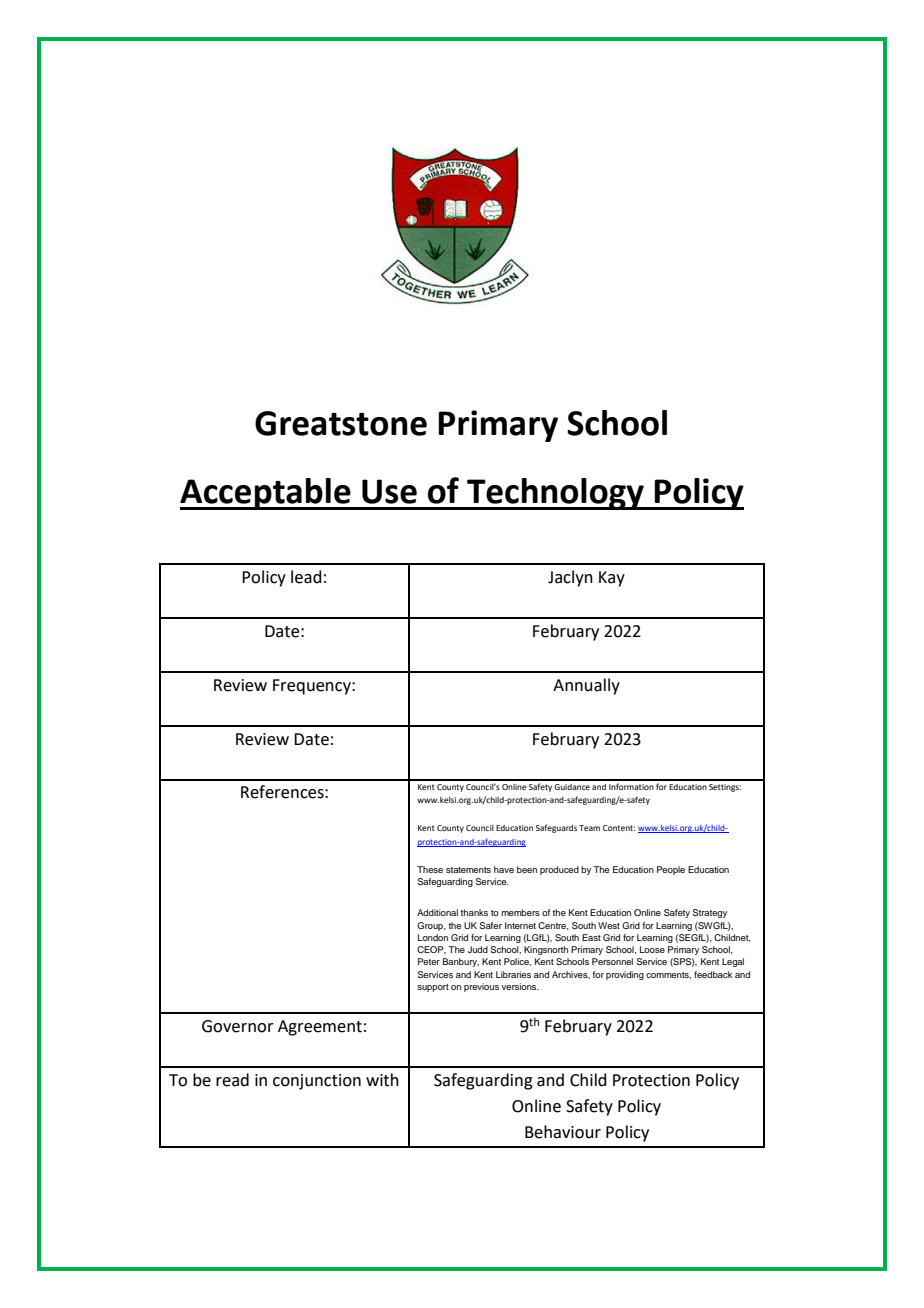 Image resolution: width=924 pixels, height=1308 pixels. What do you see at coordinates (266, 494) in the document?
I see `Acceptable` at bounding box center [266, 494].
